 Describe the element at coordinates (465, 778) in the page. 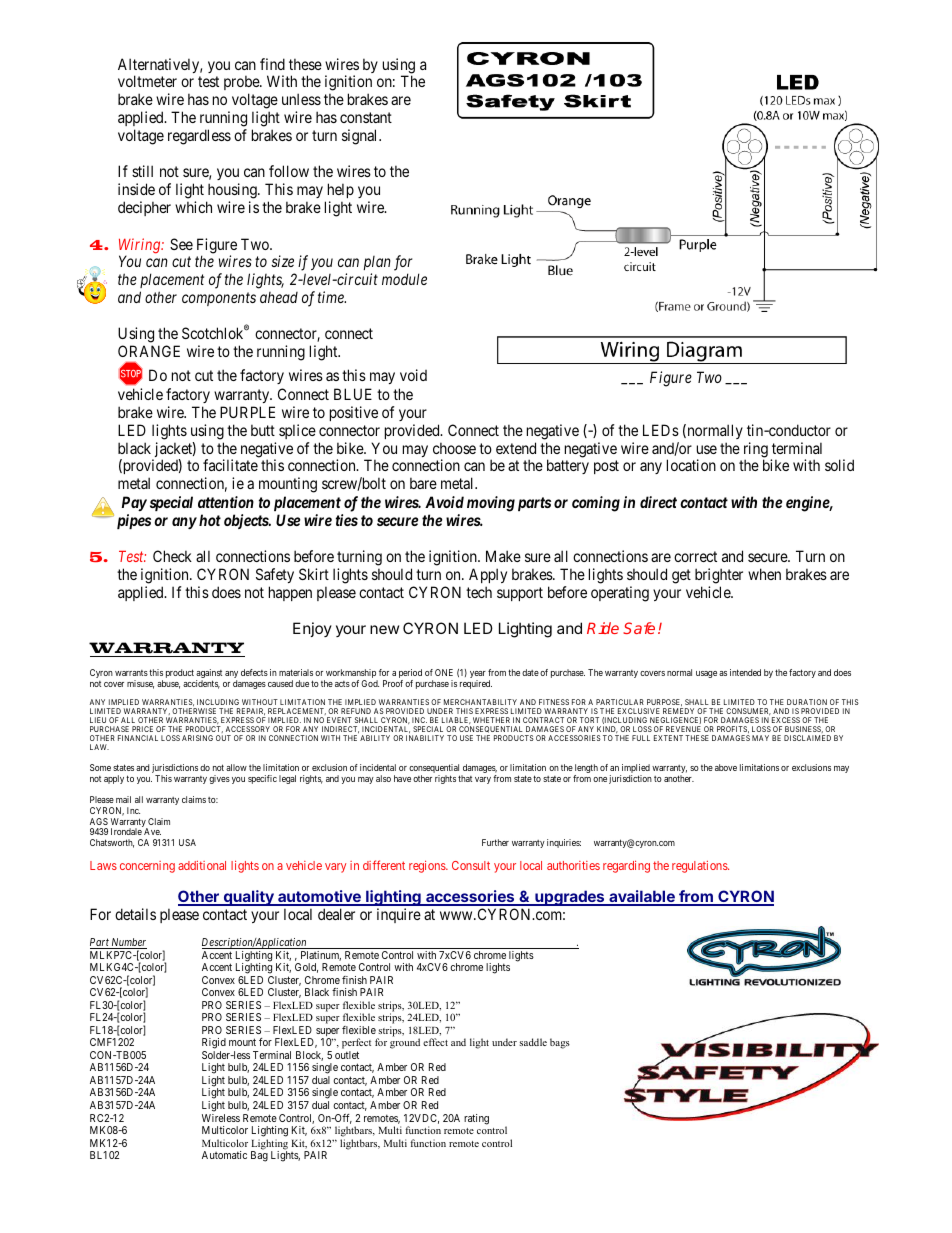

I see `that` at that location.
